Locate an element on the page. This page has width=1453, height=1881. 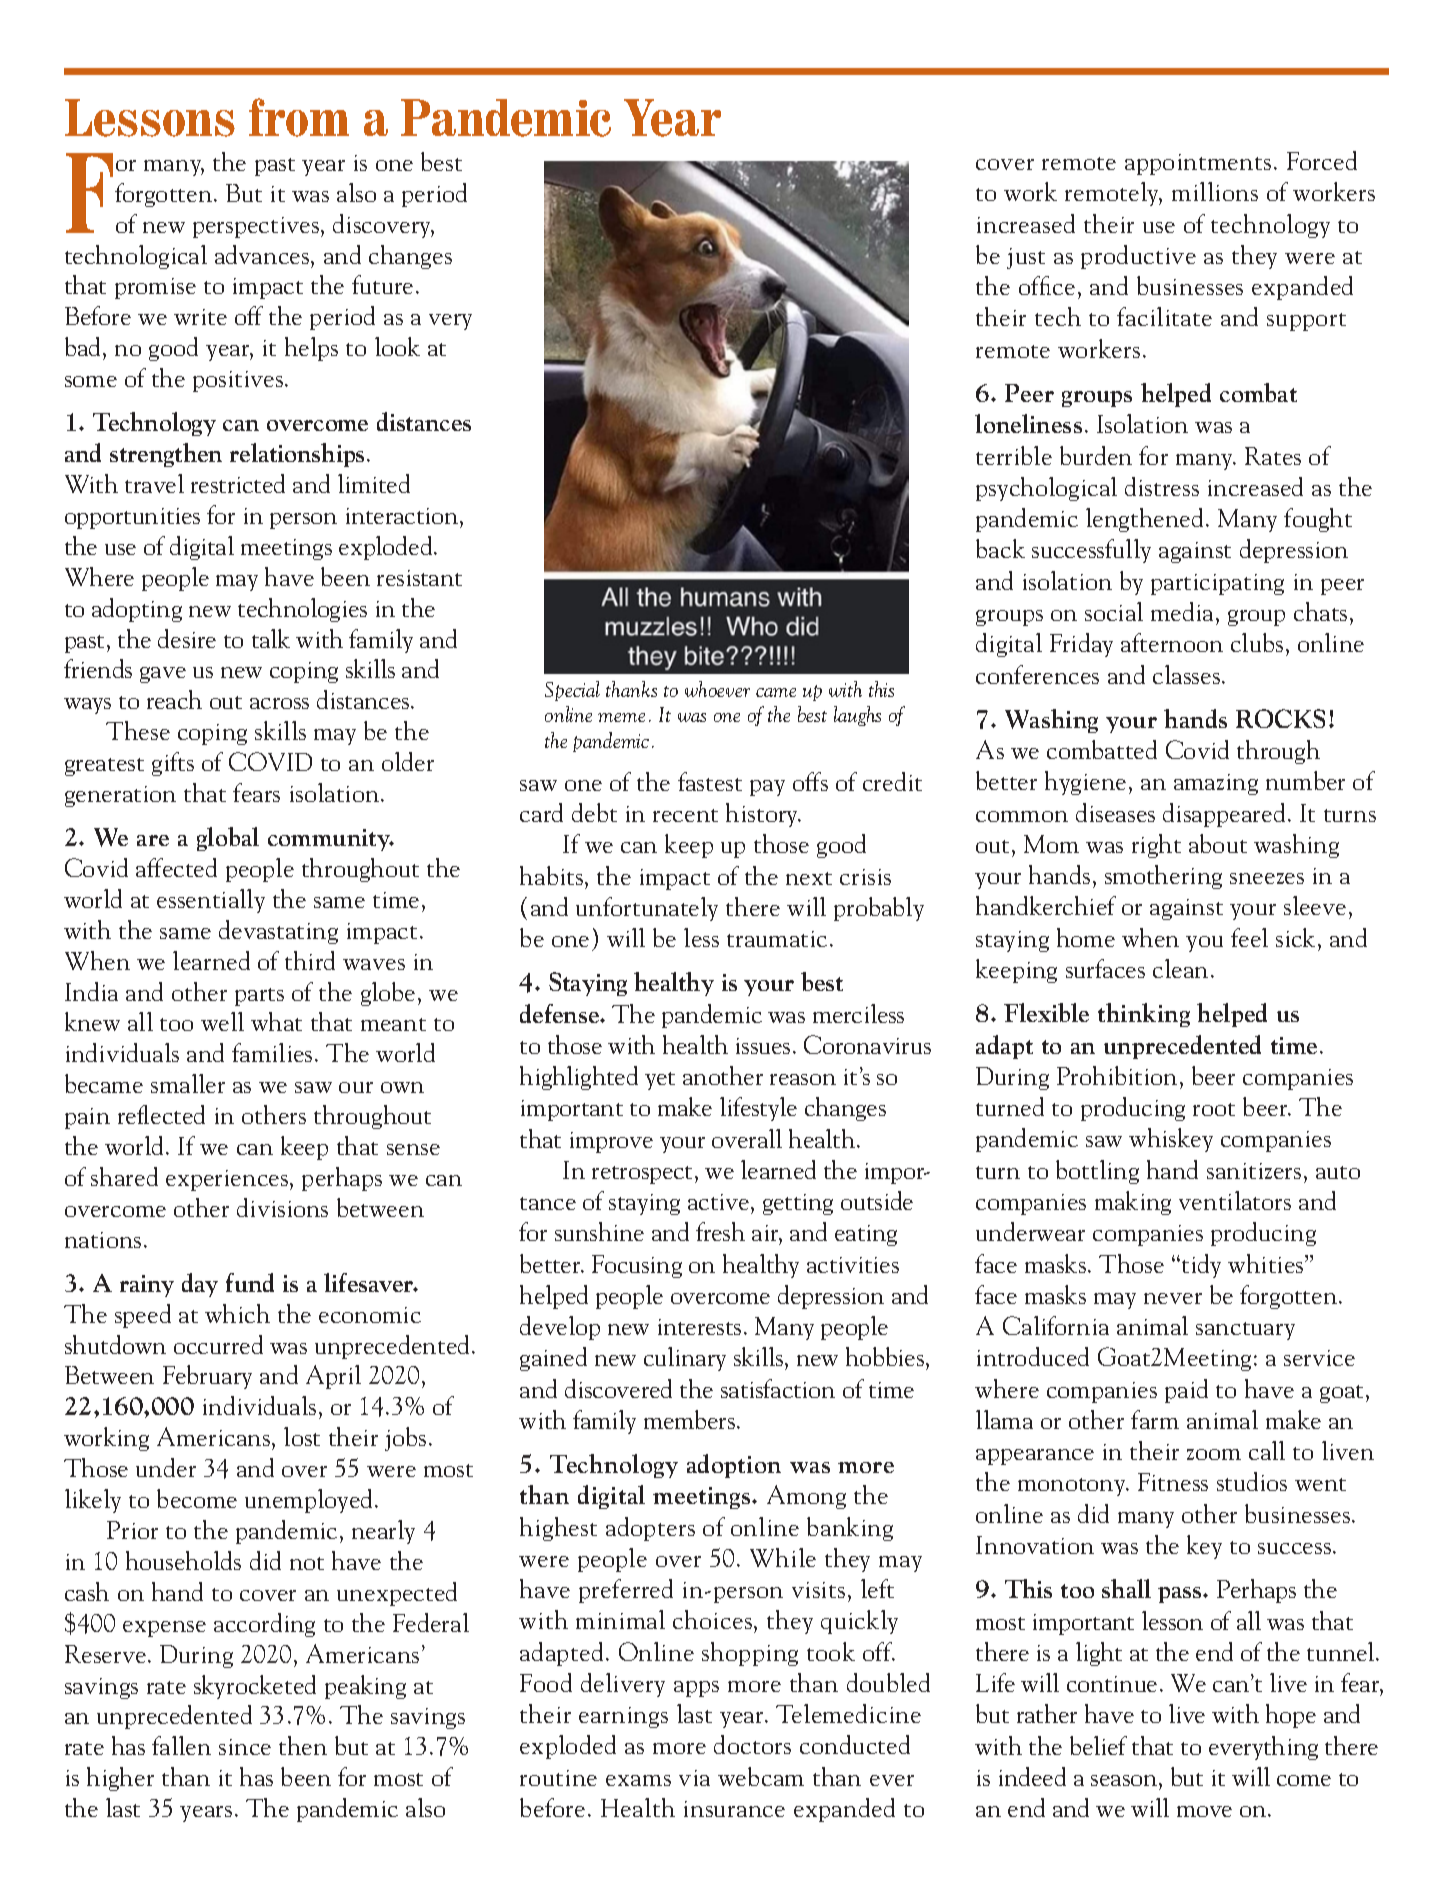
via is located at coordinates (694, 1778).
